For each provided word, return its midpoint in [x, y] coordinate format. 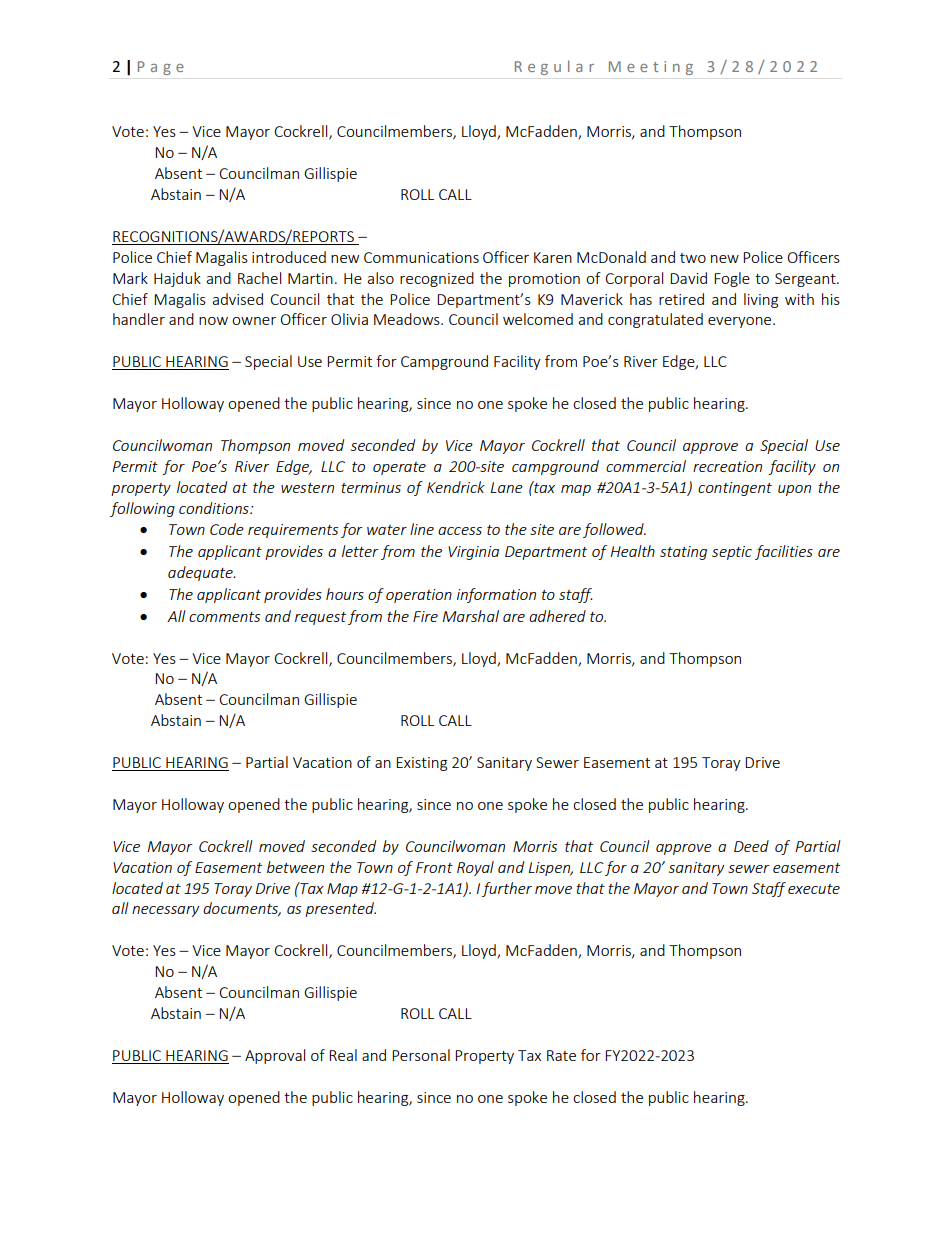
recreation [727, 466]
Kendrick [456, 487]
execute [814, 889]
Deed [751, 846]
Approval [275, 1056]
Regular [554, 67]
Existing [421, 764]
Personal [421, 1055]
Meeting [651, 68]
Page [161, 68]
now [213, 321]
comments [224, 617]
